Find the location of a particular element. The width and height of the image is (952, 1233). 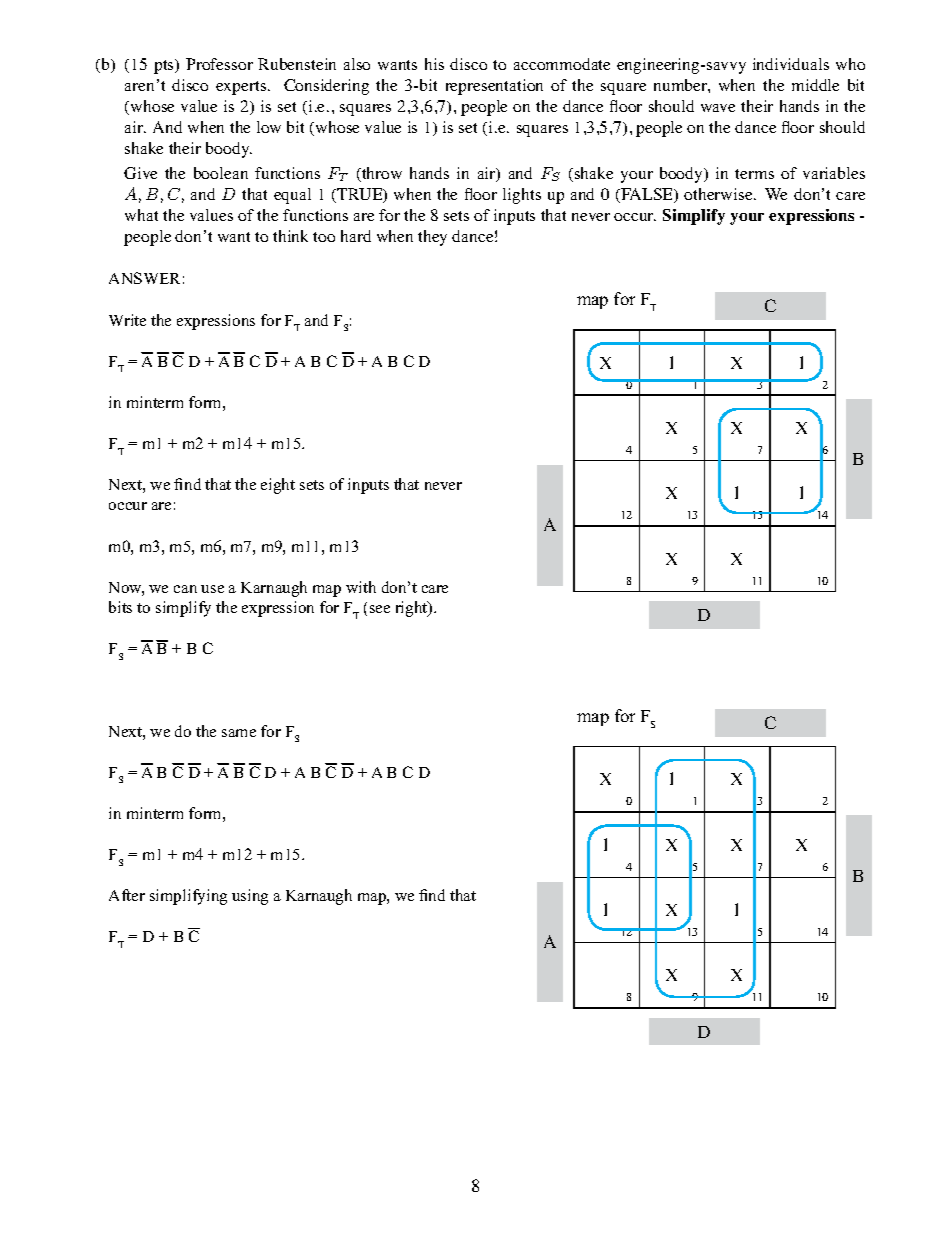

experts is located at coordinates (242, 88).
